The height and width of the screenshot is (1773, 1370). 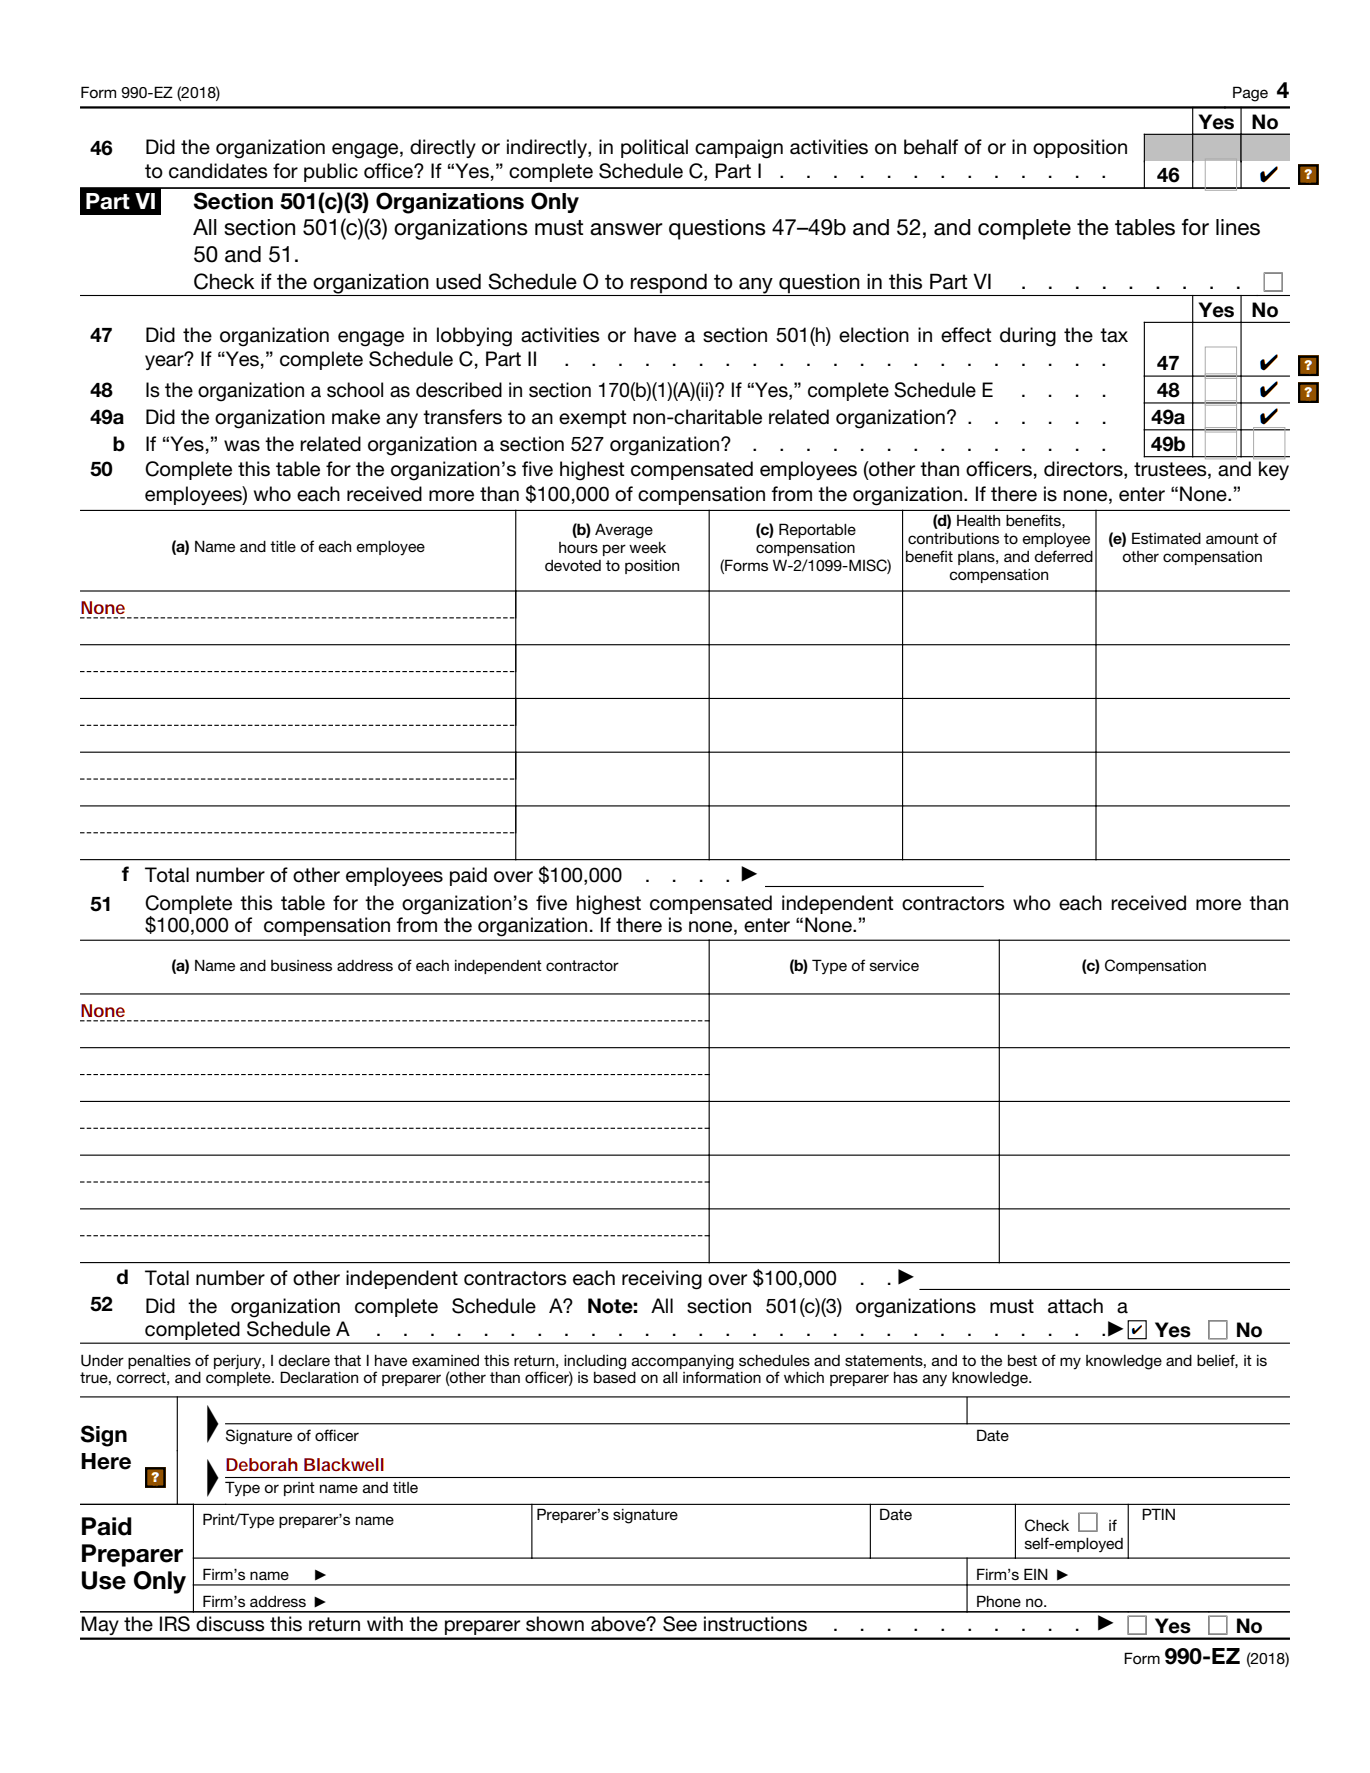 What do you see at coordinates (230, 1624) in the screenshot?
I see `discuss` at bounding box center [230, 1624].
